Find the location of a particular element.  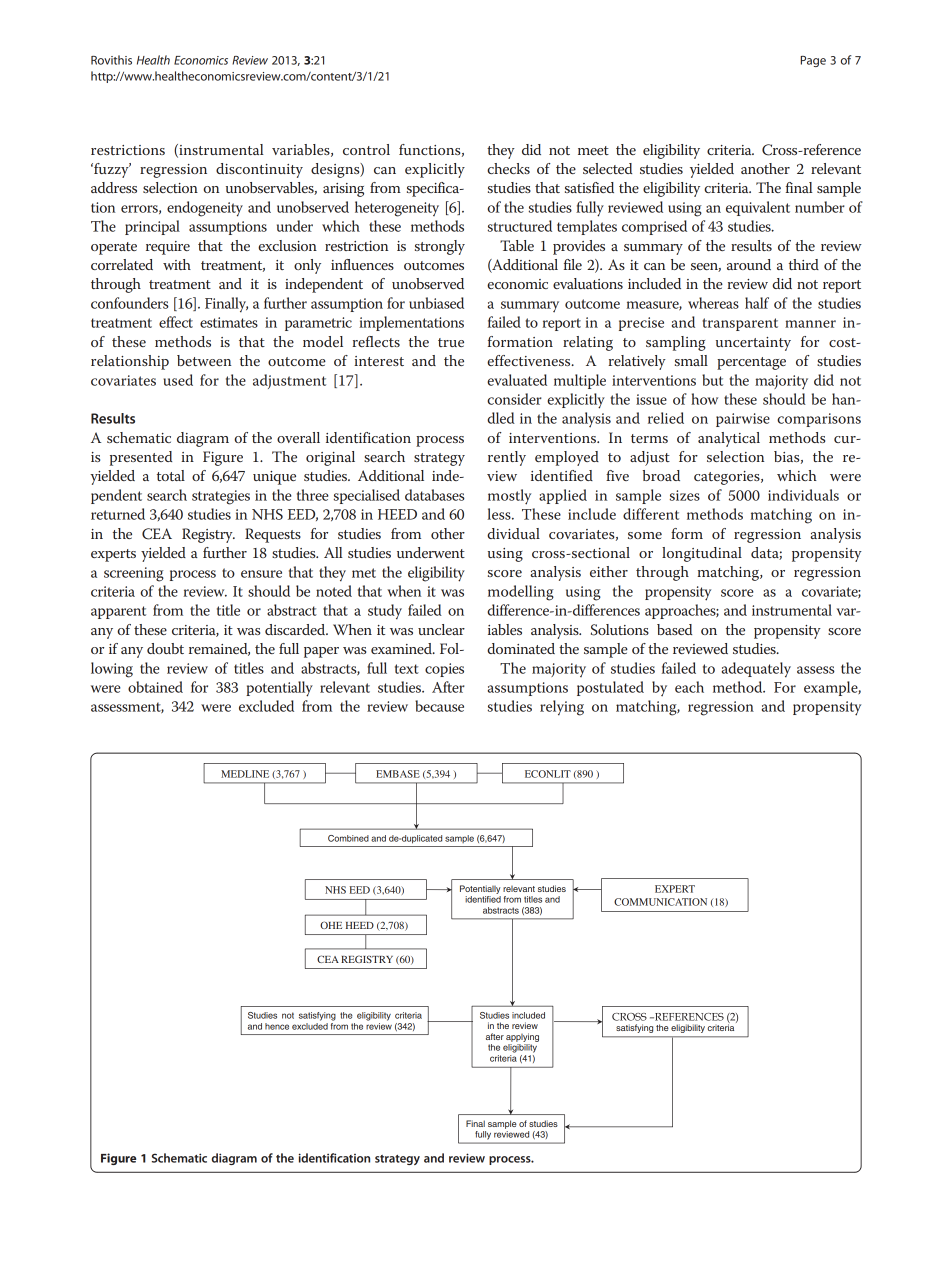

hence is located at coordinates (277, 1026).
